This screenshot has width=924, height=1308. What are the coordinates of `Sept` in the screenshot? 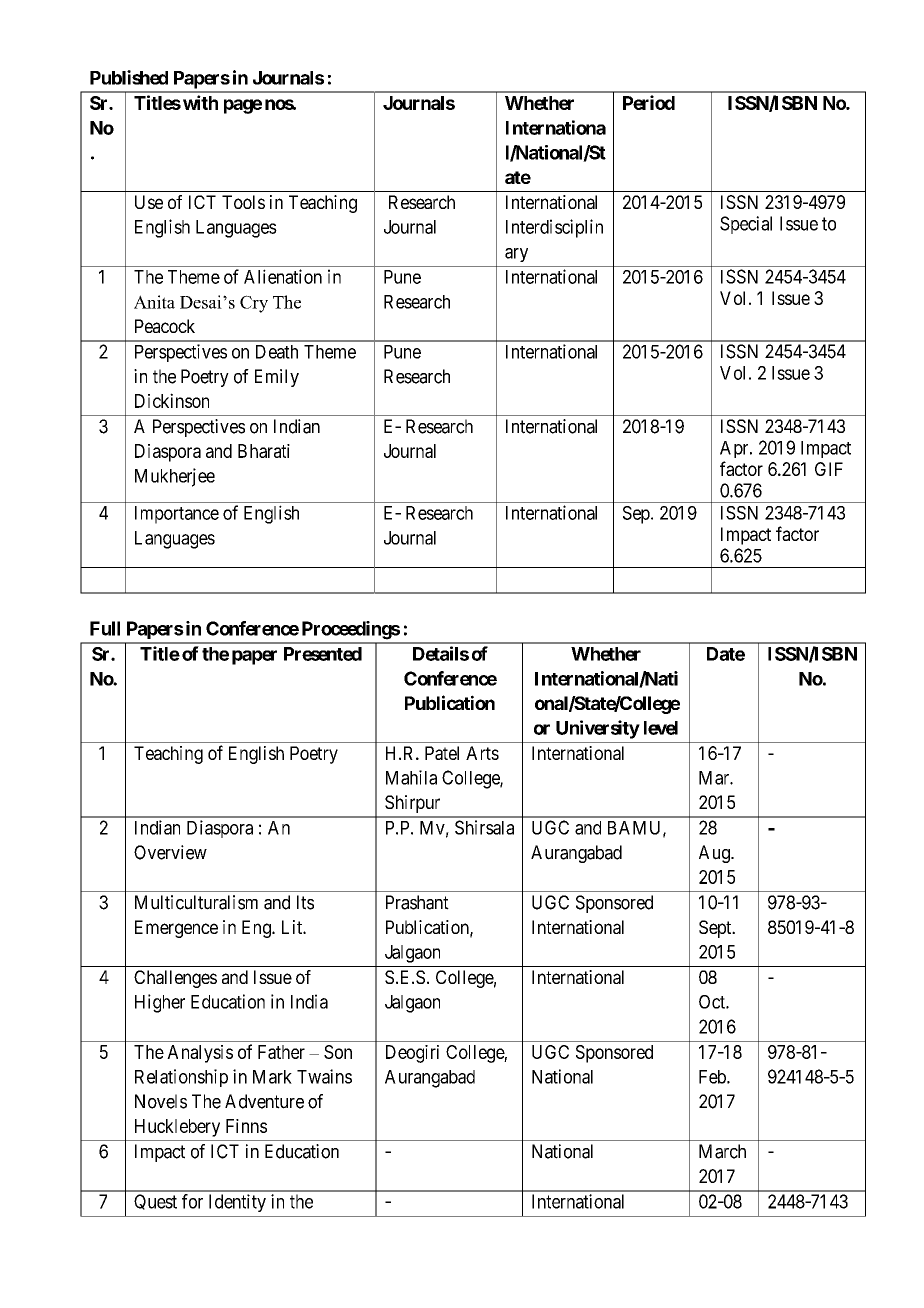 It's located at (716, 929).
